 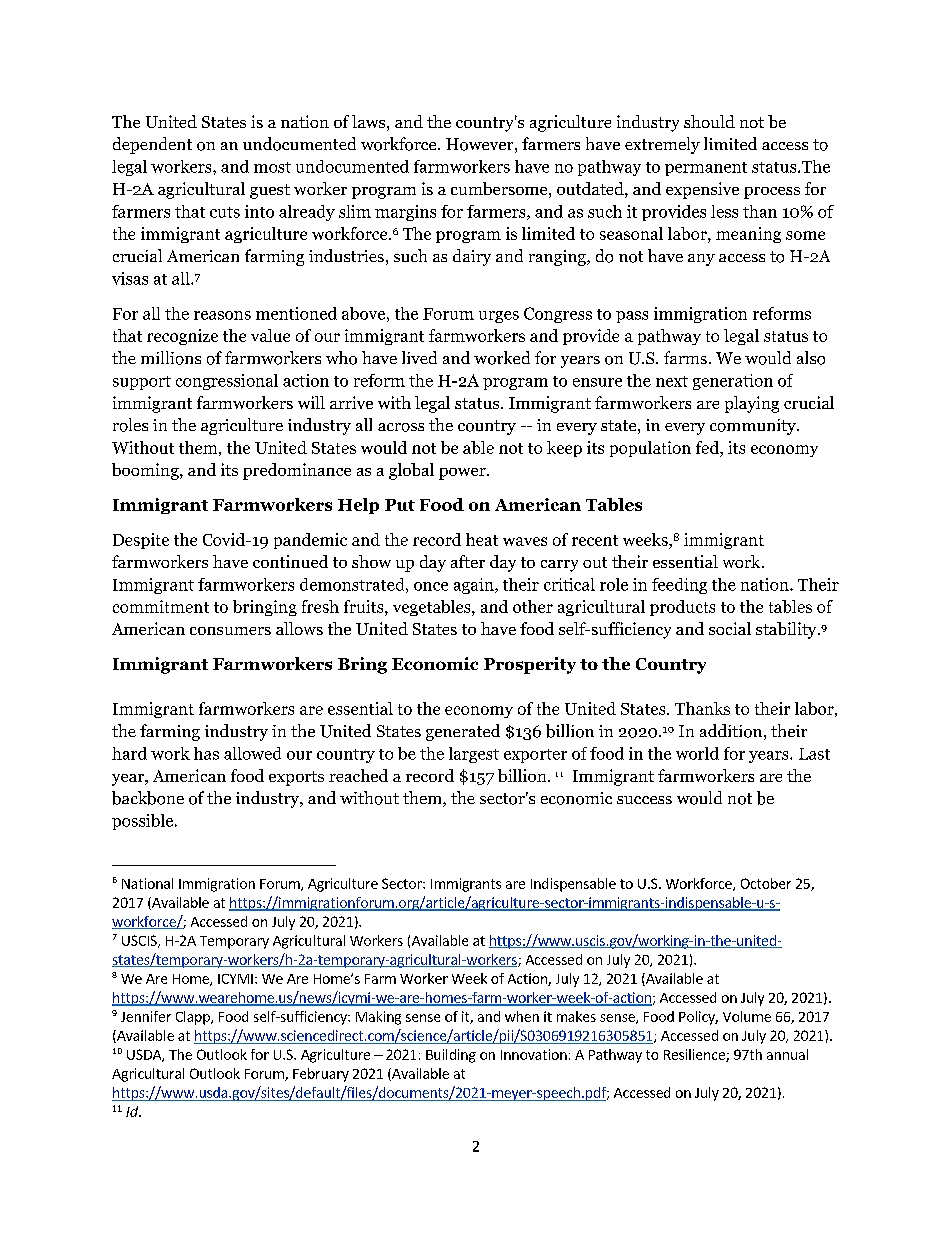 I want to click on dependent, so click(x=152, y=145).
